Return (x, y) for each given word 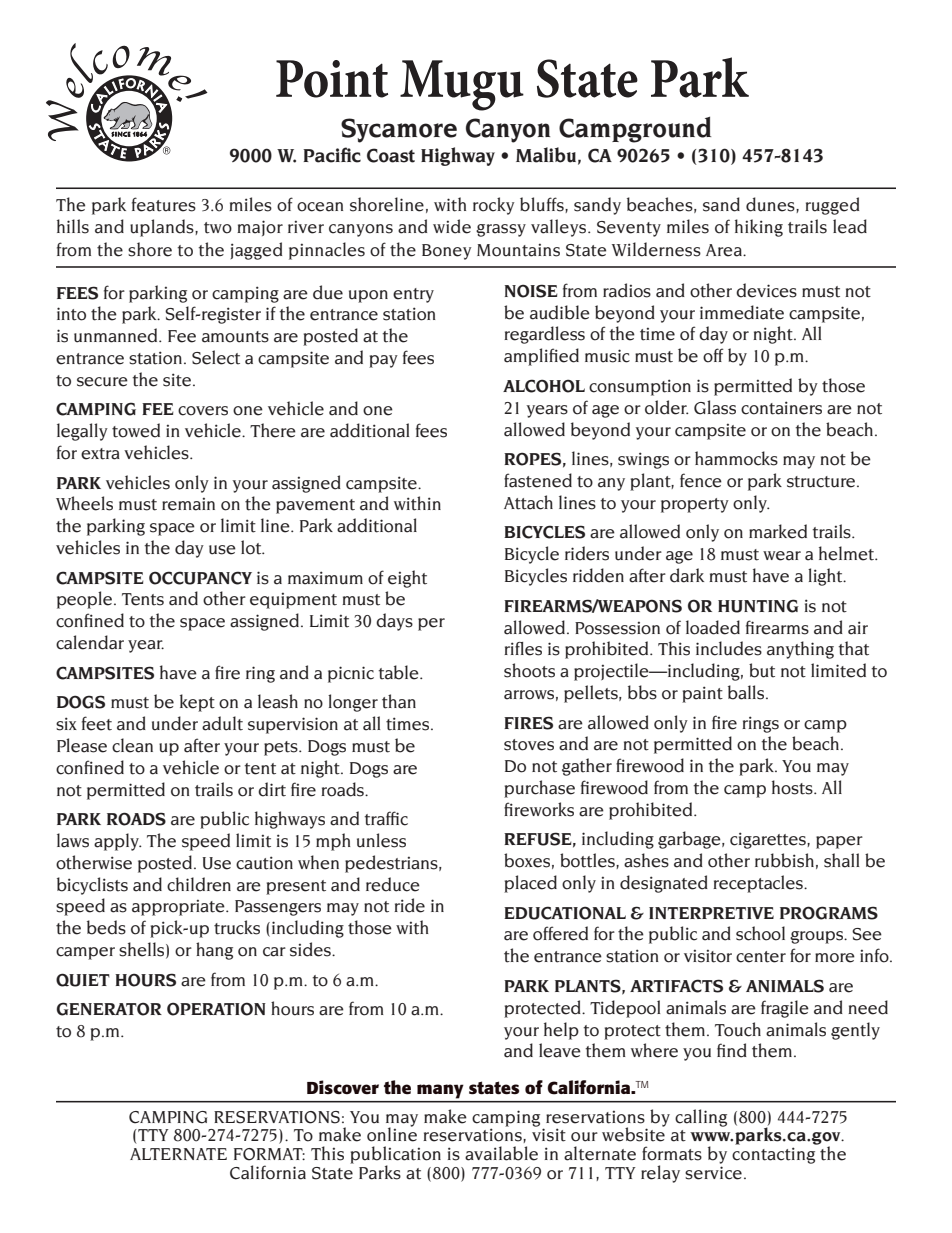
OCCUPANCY (200, 578)
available (501, 1153)
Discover (343, 1087)
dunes (771, 205)
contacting (773, 1155)
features (164, 204)
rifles (523, 649)
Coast (391, 155)
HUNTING (758, 606)
